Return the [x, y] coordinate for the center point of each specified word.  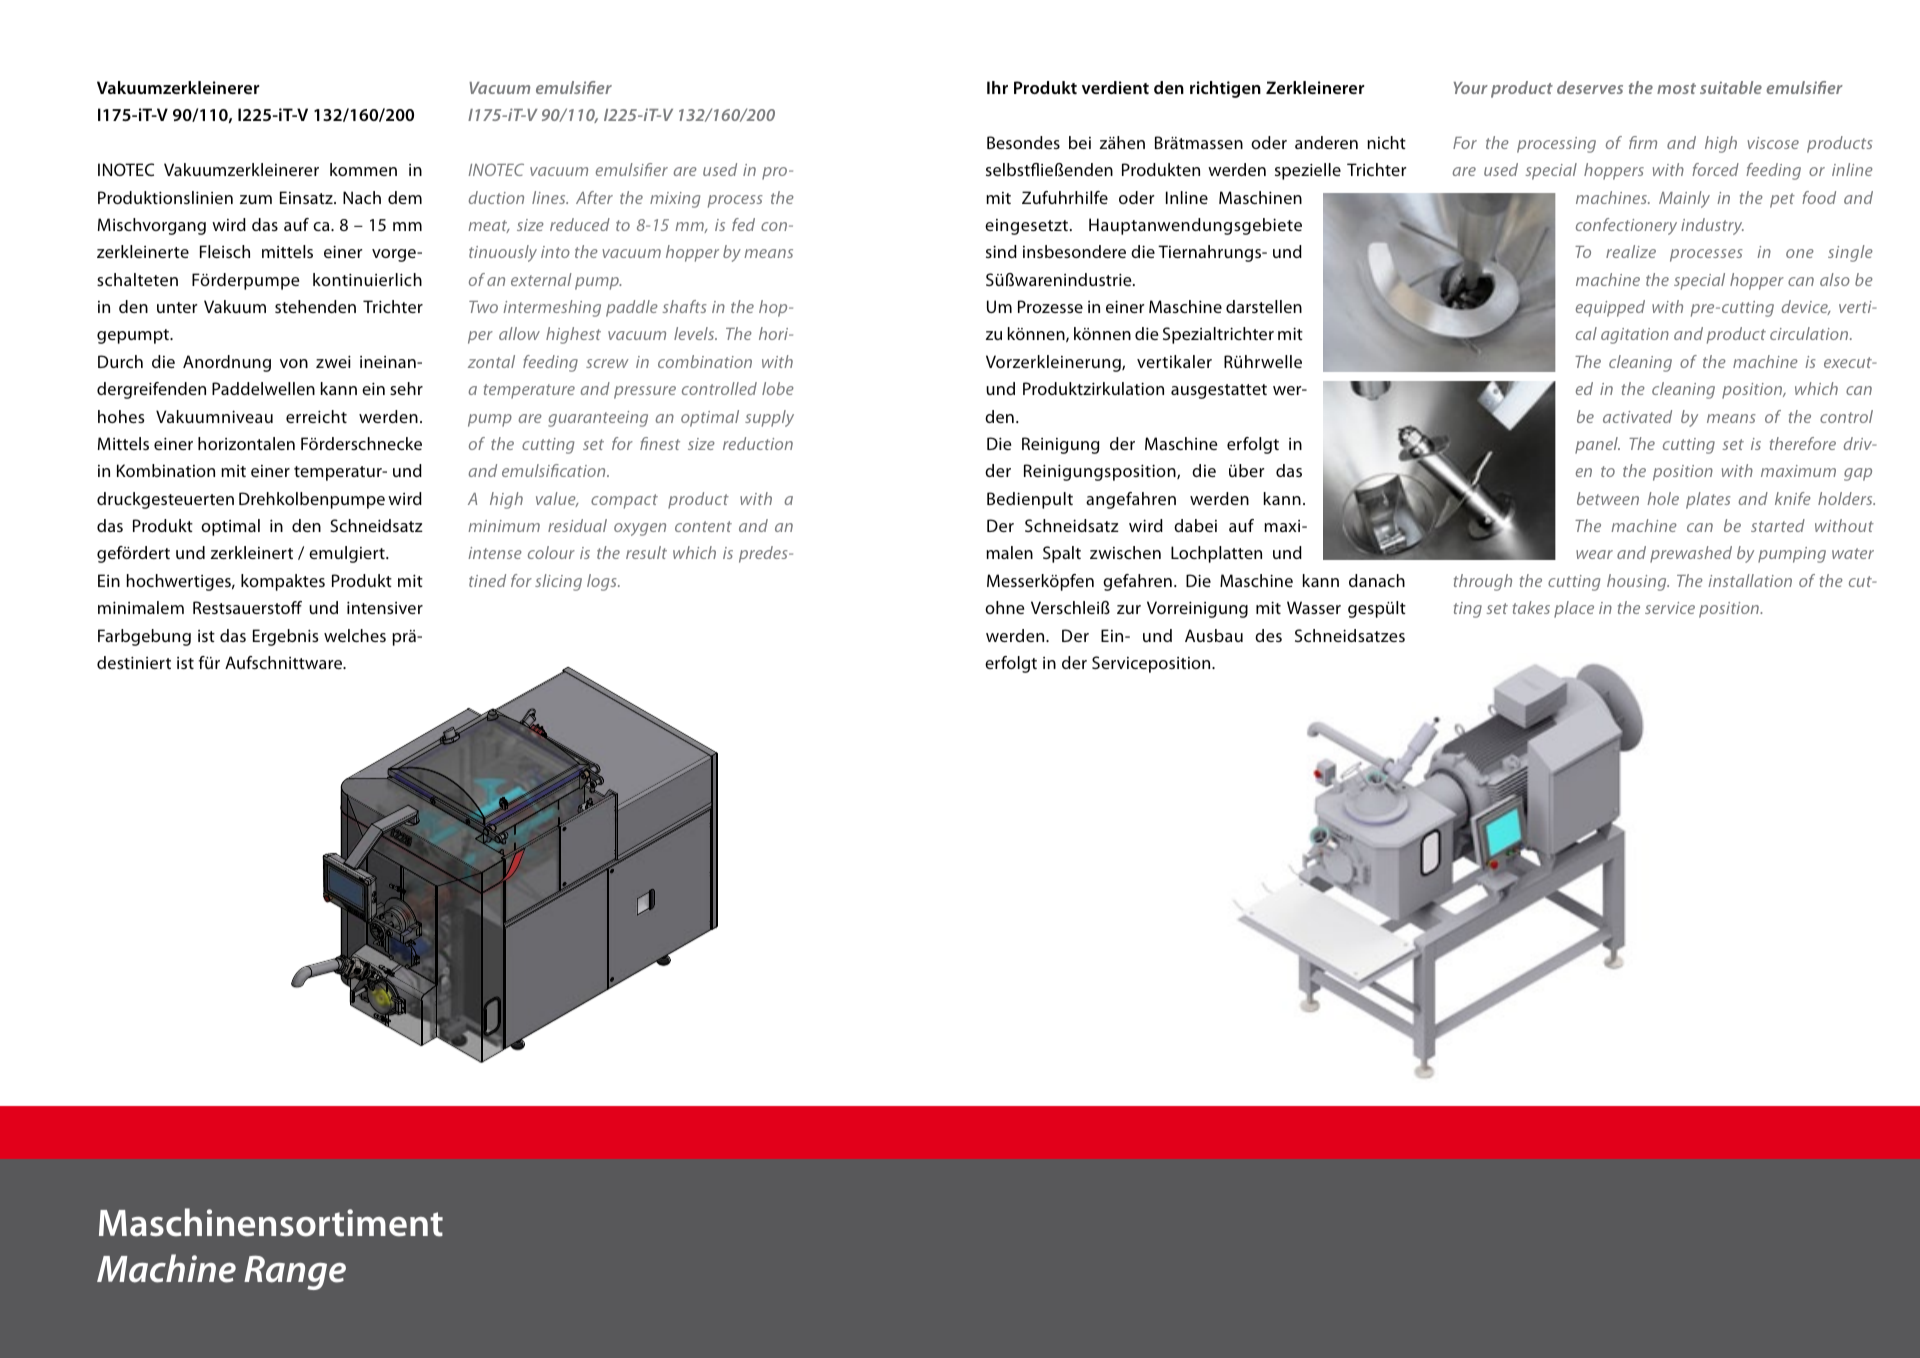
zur [1129, 609]
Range [295, 1272]
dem [405, 197]
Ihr [997, 87]
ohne [1004, 607]
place [1574, 609]
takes [1531, 607]
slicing [558, 582]
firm [1643, 142]
